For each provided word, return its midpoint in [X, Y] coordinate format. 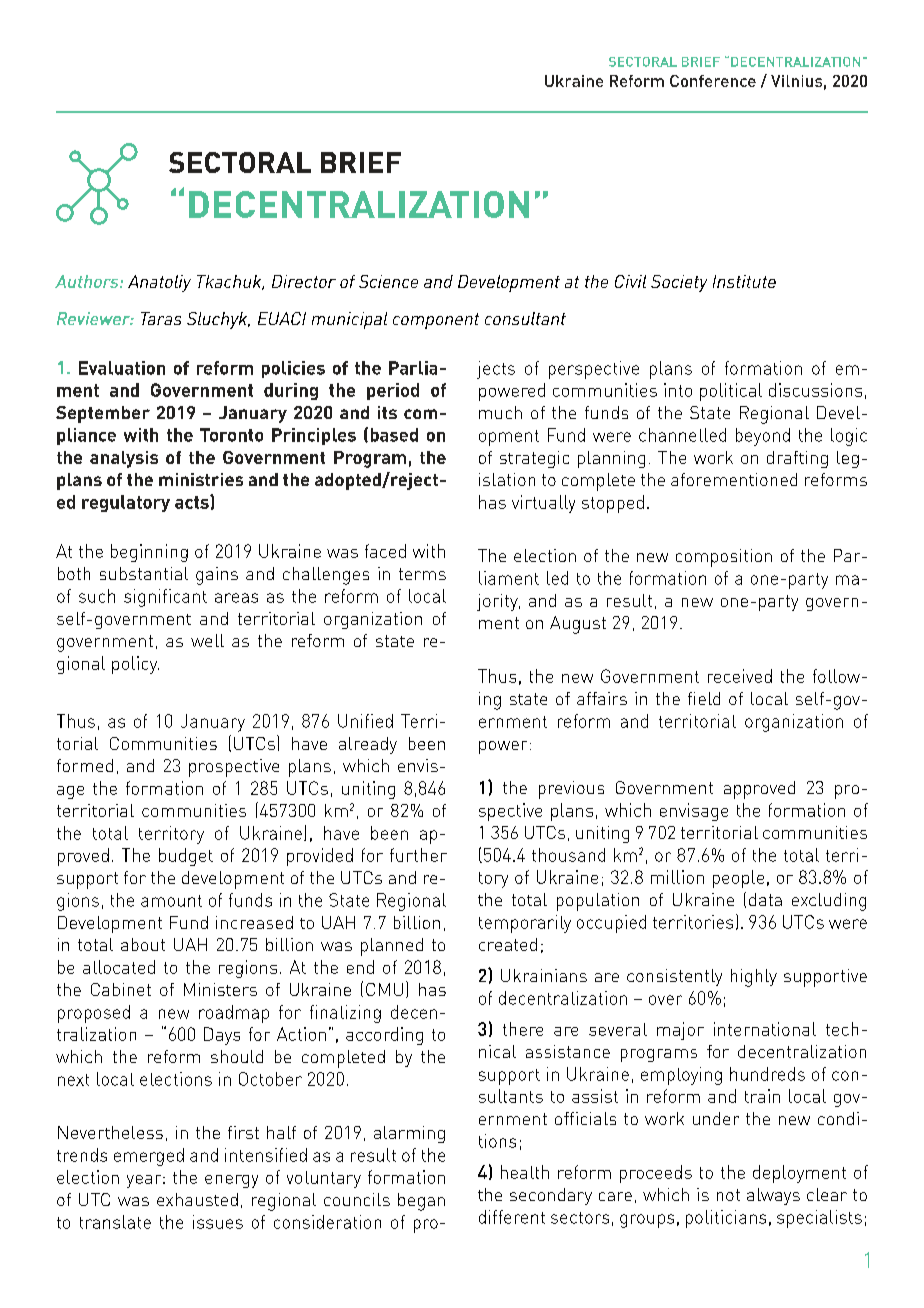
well [207, 640]
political [731, 392]
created [508, 944]
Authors [88, 281]
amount [171, 901]
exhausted [197, 1199]
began [421, 1202]
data [765, 899]
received [740, 676]
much [500, 412]
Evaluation [122, 368]
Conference [713, 81]
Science [388, 281]
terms [422, 574]
